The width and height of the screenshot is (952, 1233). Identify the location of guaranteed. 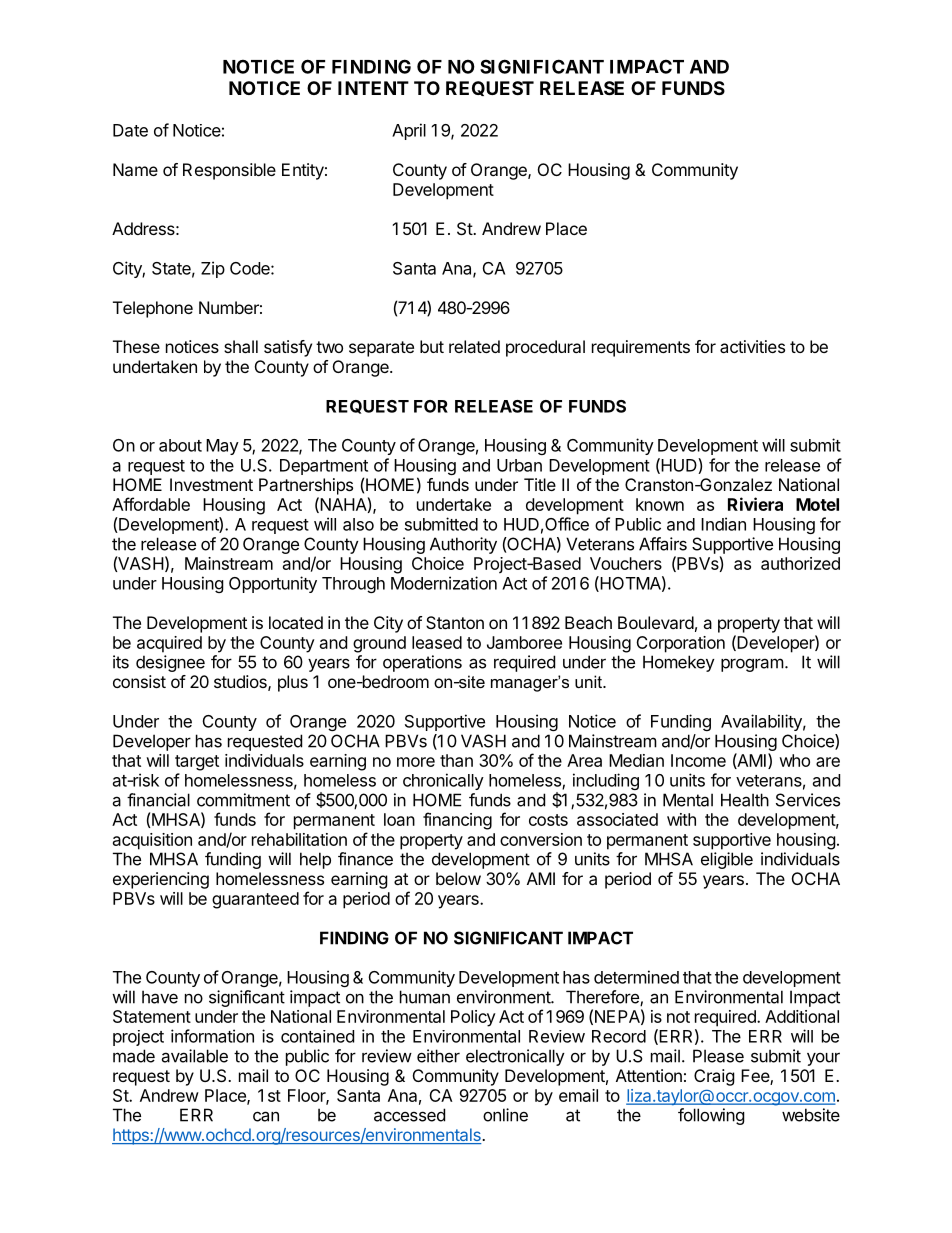
(255, 900).
